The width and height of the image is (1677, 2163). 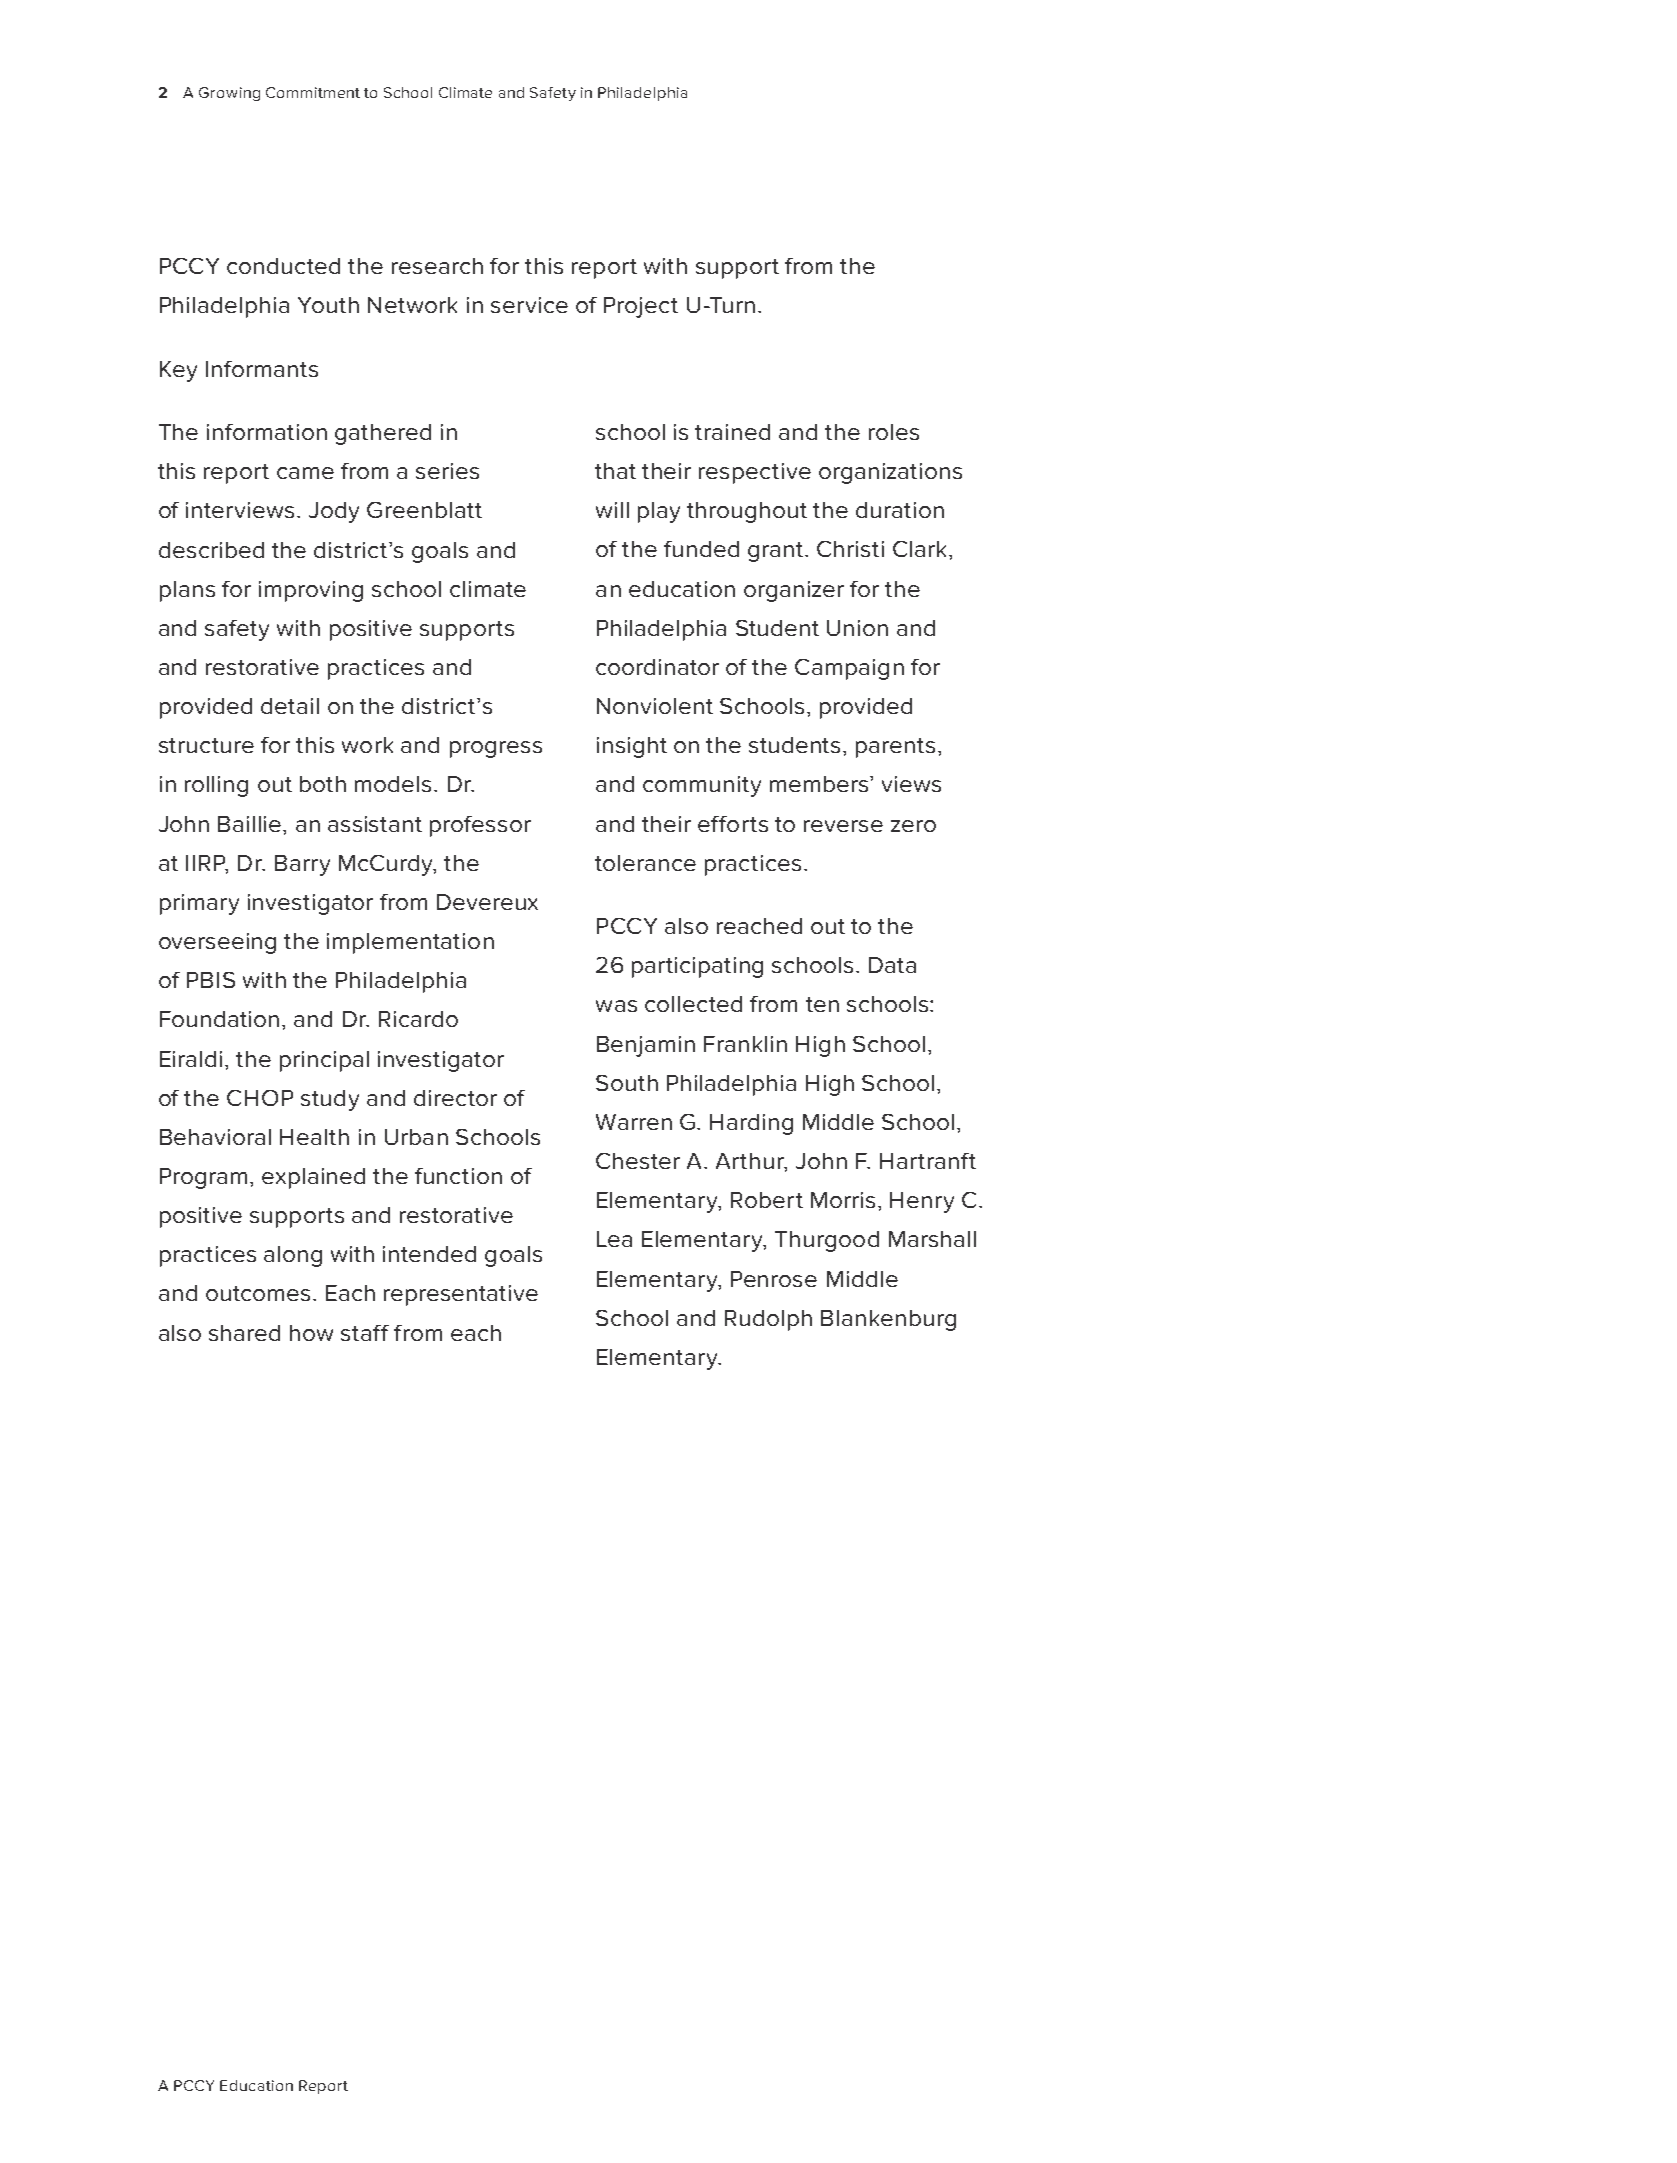 I want to click on Project, so click(x=641, y=307).
